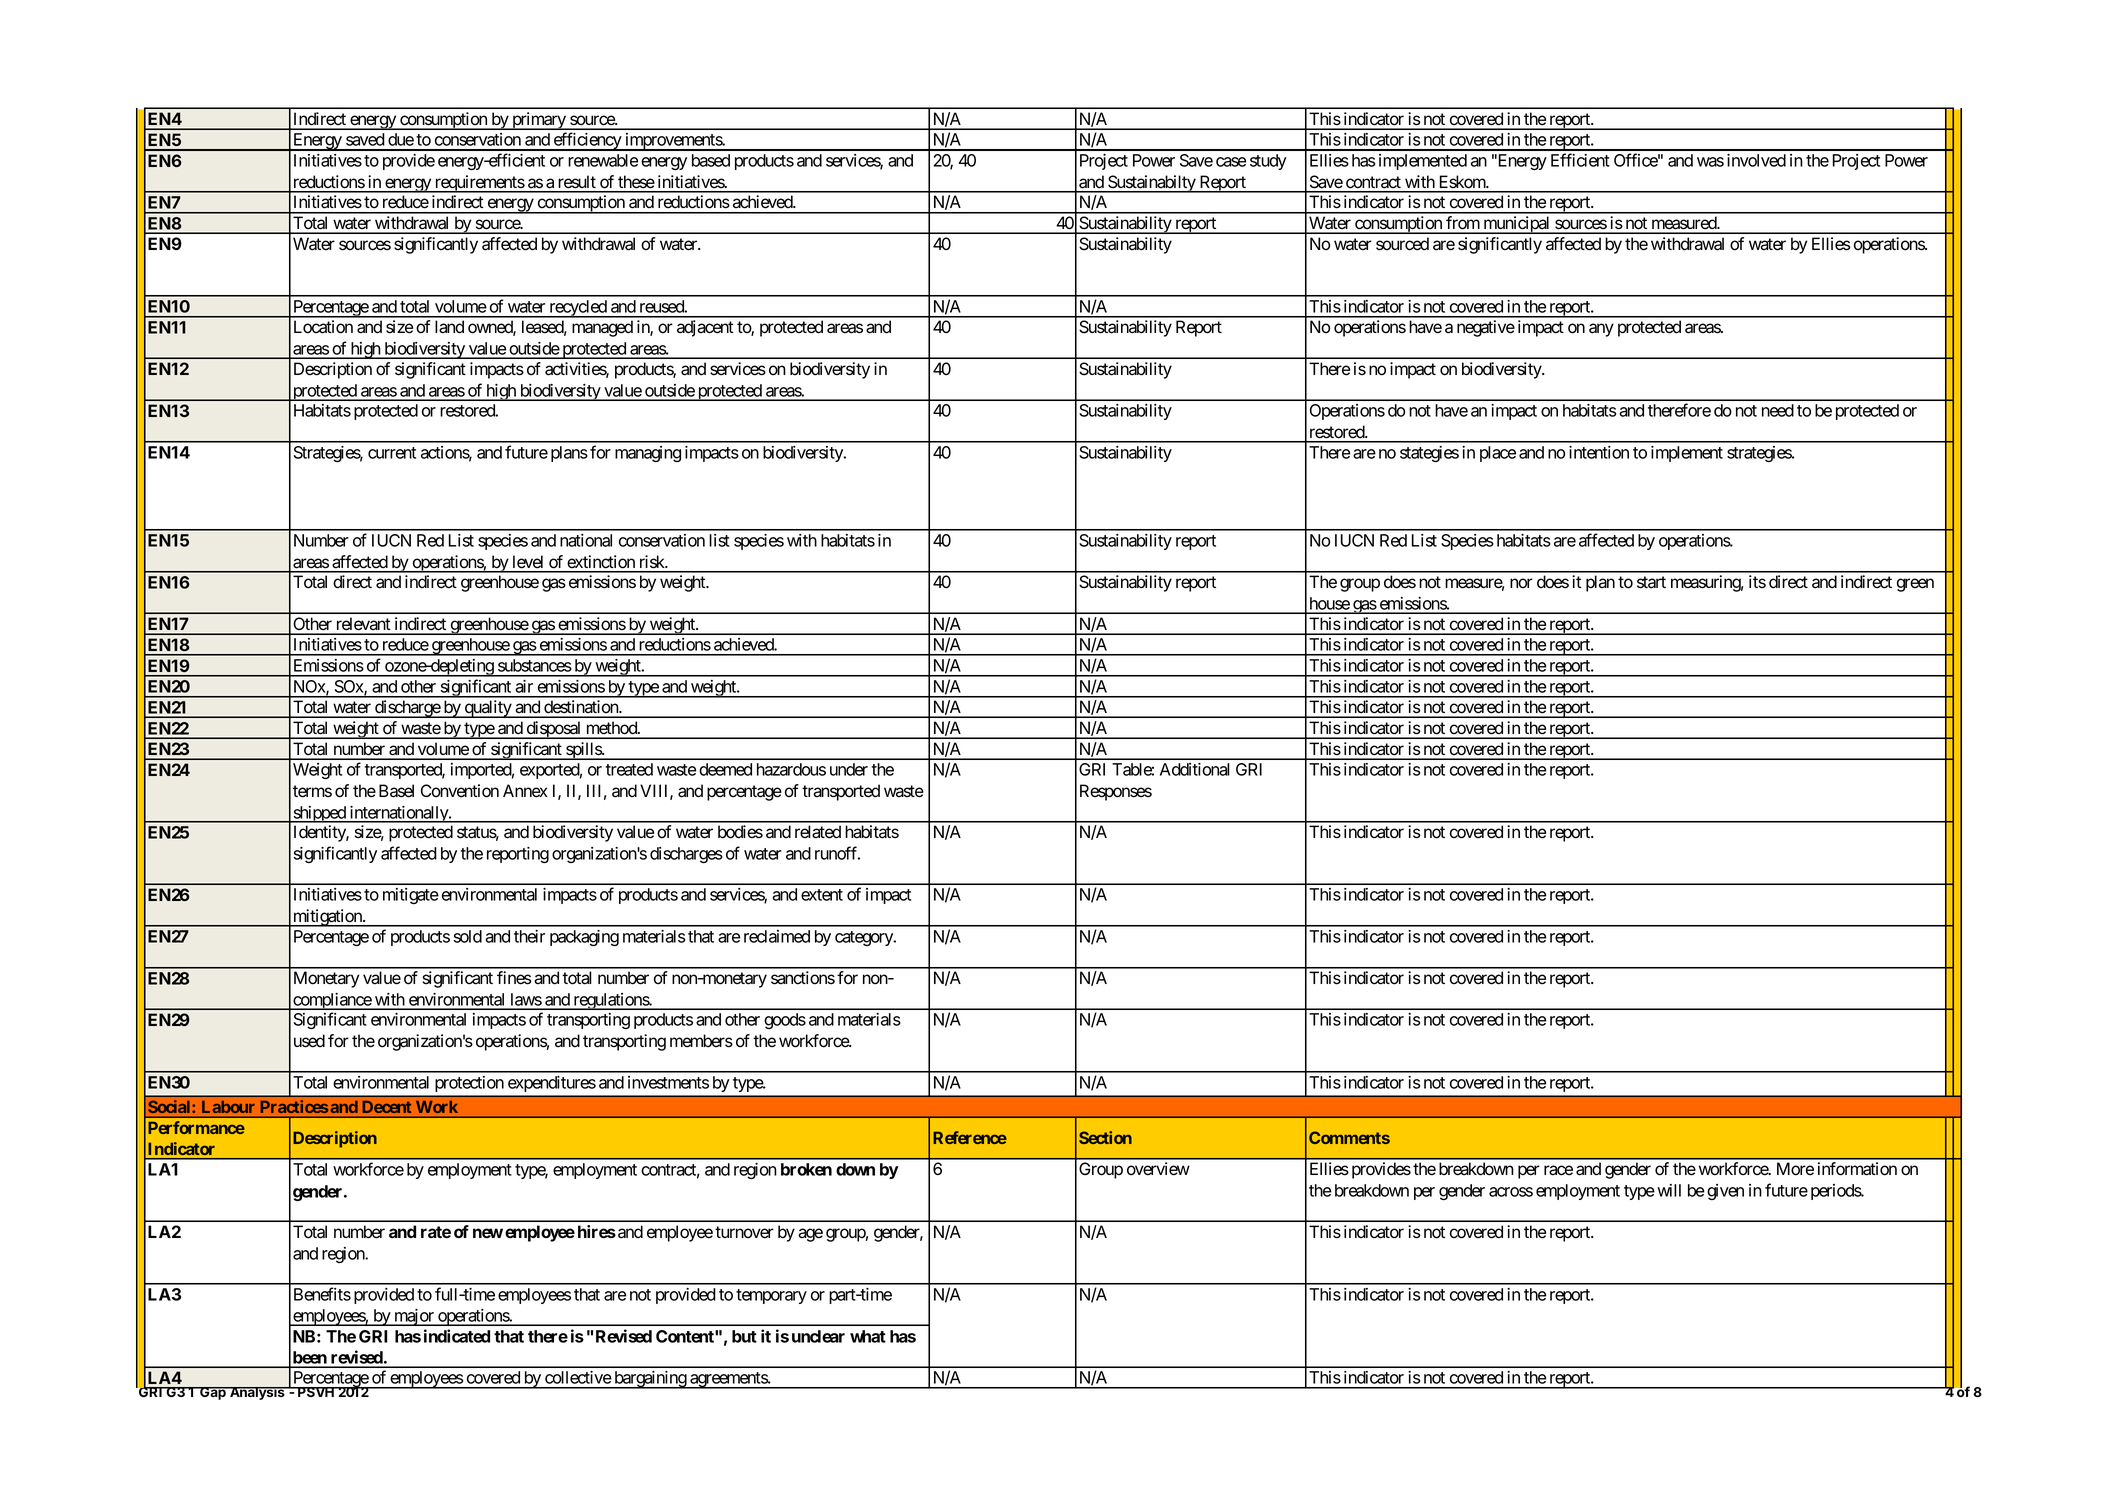 This image has width=2119, height=1498. Describe the element at coordinates (457, 1336) in the image. I see `indicated` at that location.
